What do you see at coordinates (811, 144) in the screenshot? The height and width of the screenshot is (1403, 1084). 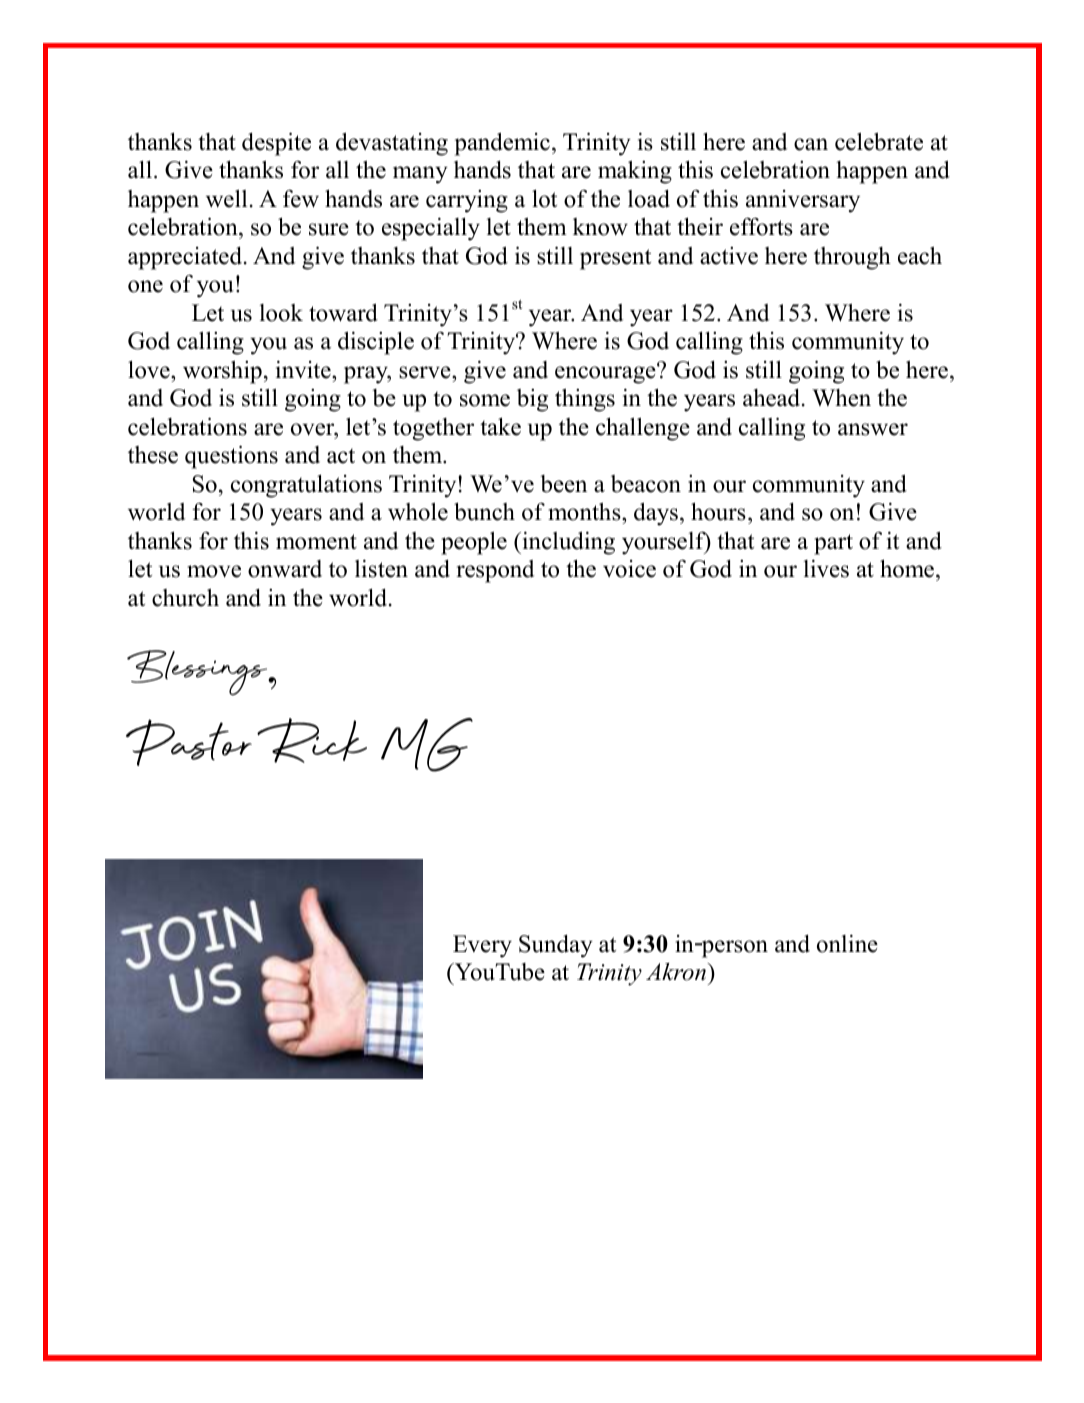 I see `can` at bounding box center [811, 144].
